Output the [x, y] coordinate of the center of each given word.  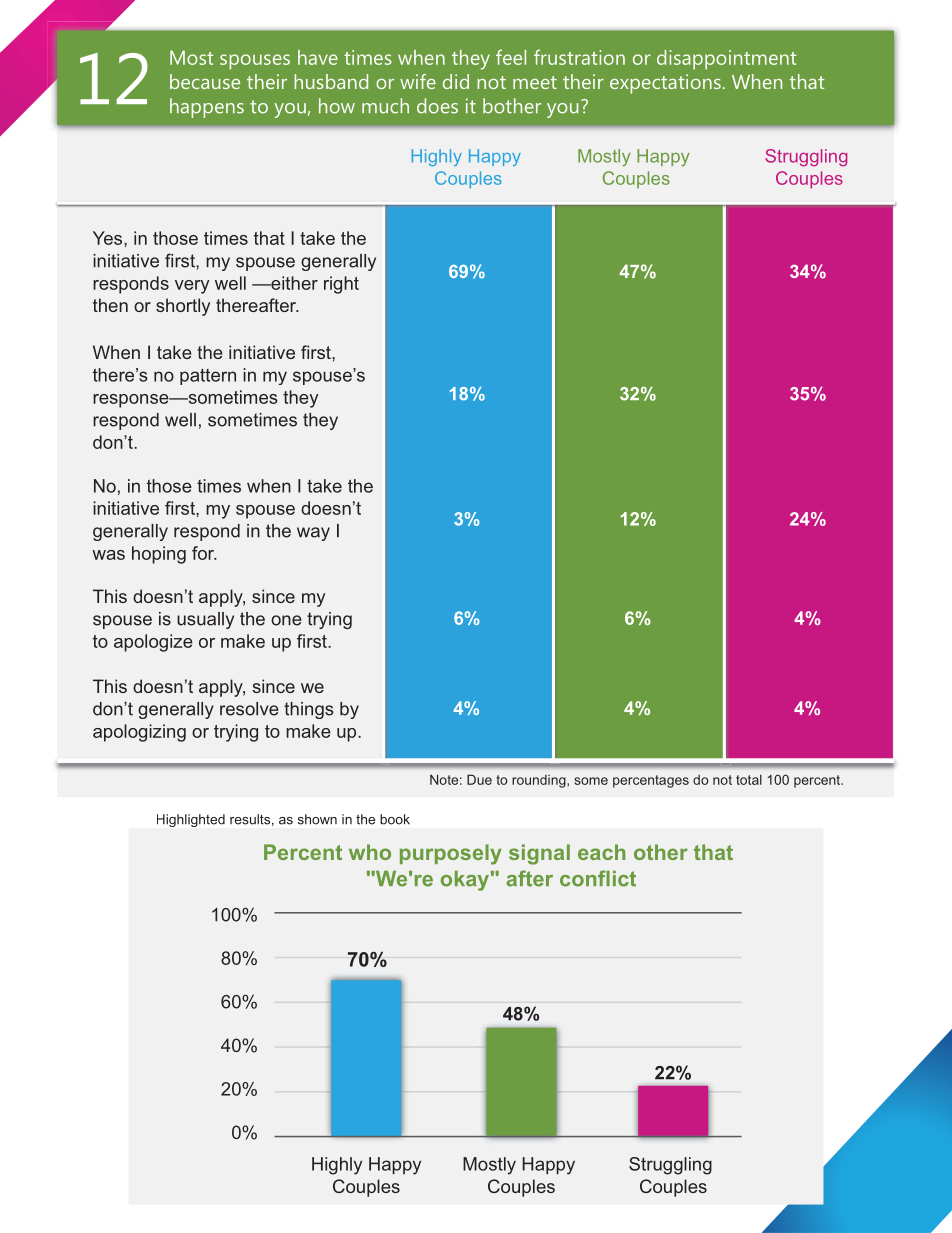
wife [418, 81]
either [293, 283]
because [205, 81]
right [341, 285]
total [749, 779]
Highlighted [191, 820]
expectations [665, 84]
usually [205, 620]
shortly [183, 307]
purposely [451, 854]
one [286, 620]
